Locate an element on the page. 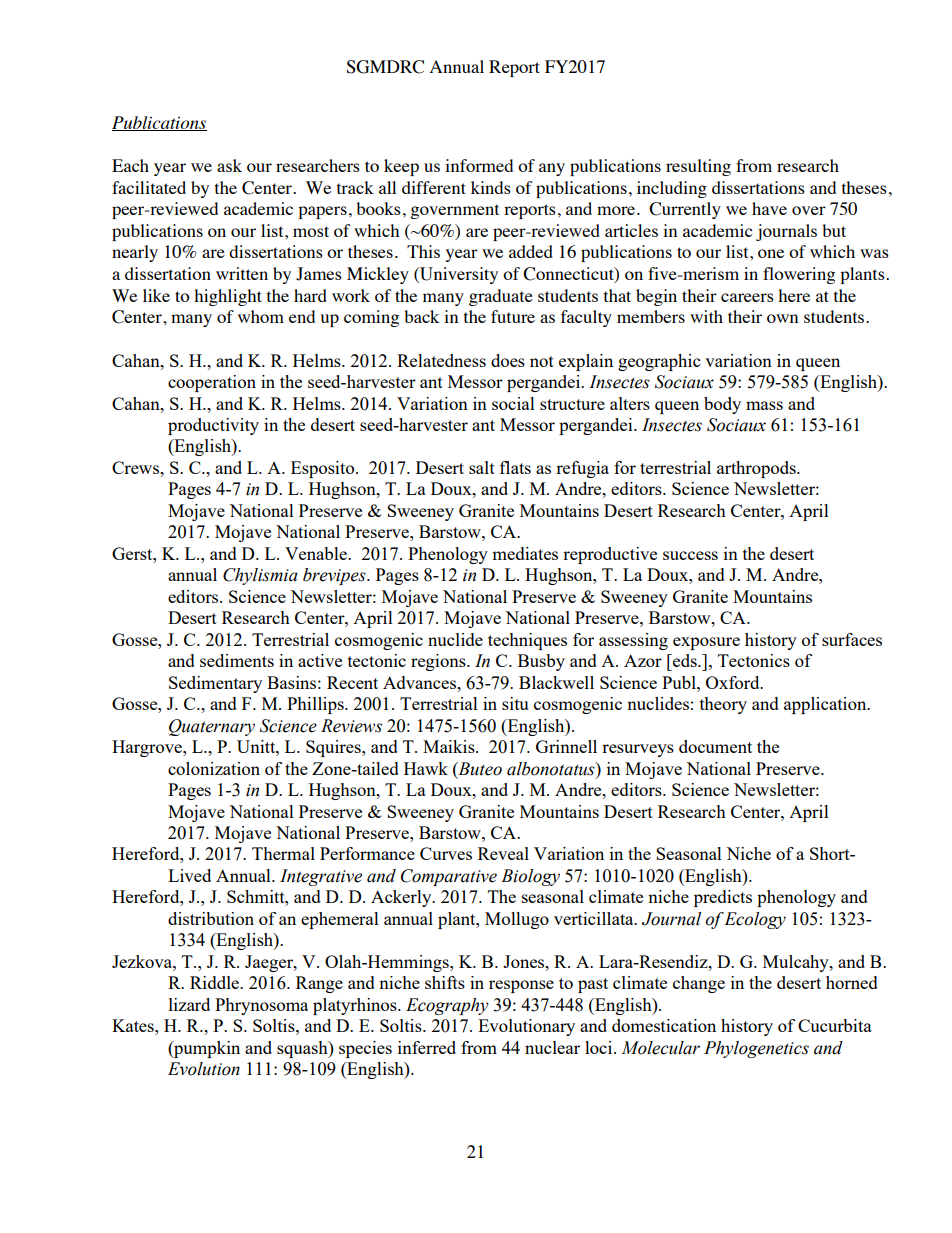 This document has width=952, height=1233. sediments is located at coordinates (237, 660).
